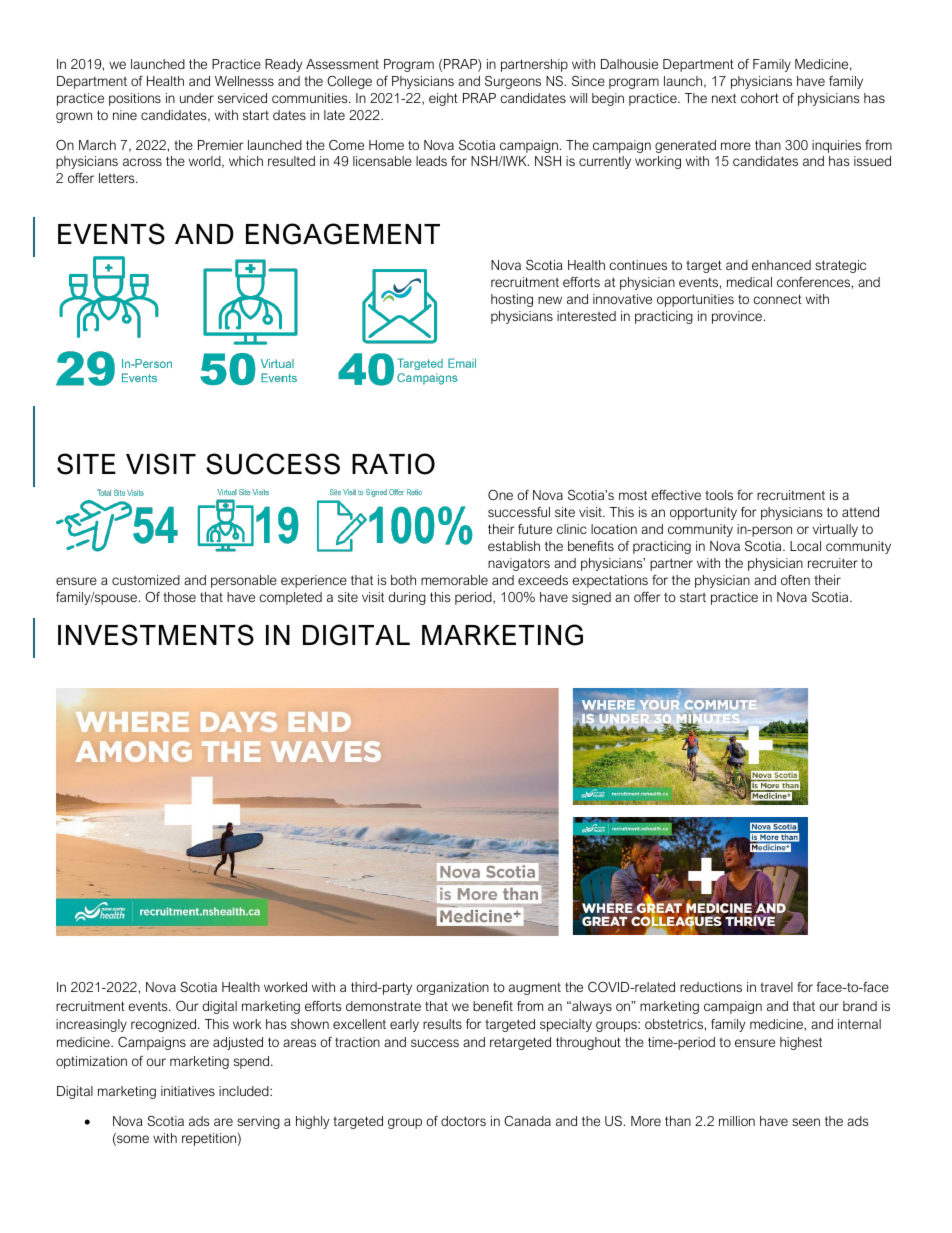 This page has width=952, height=1233. Describe the element at coordinates (760, 98) in the page. I see `cohort` at that location.
